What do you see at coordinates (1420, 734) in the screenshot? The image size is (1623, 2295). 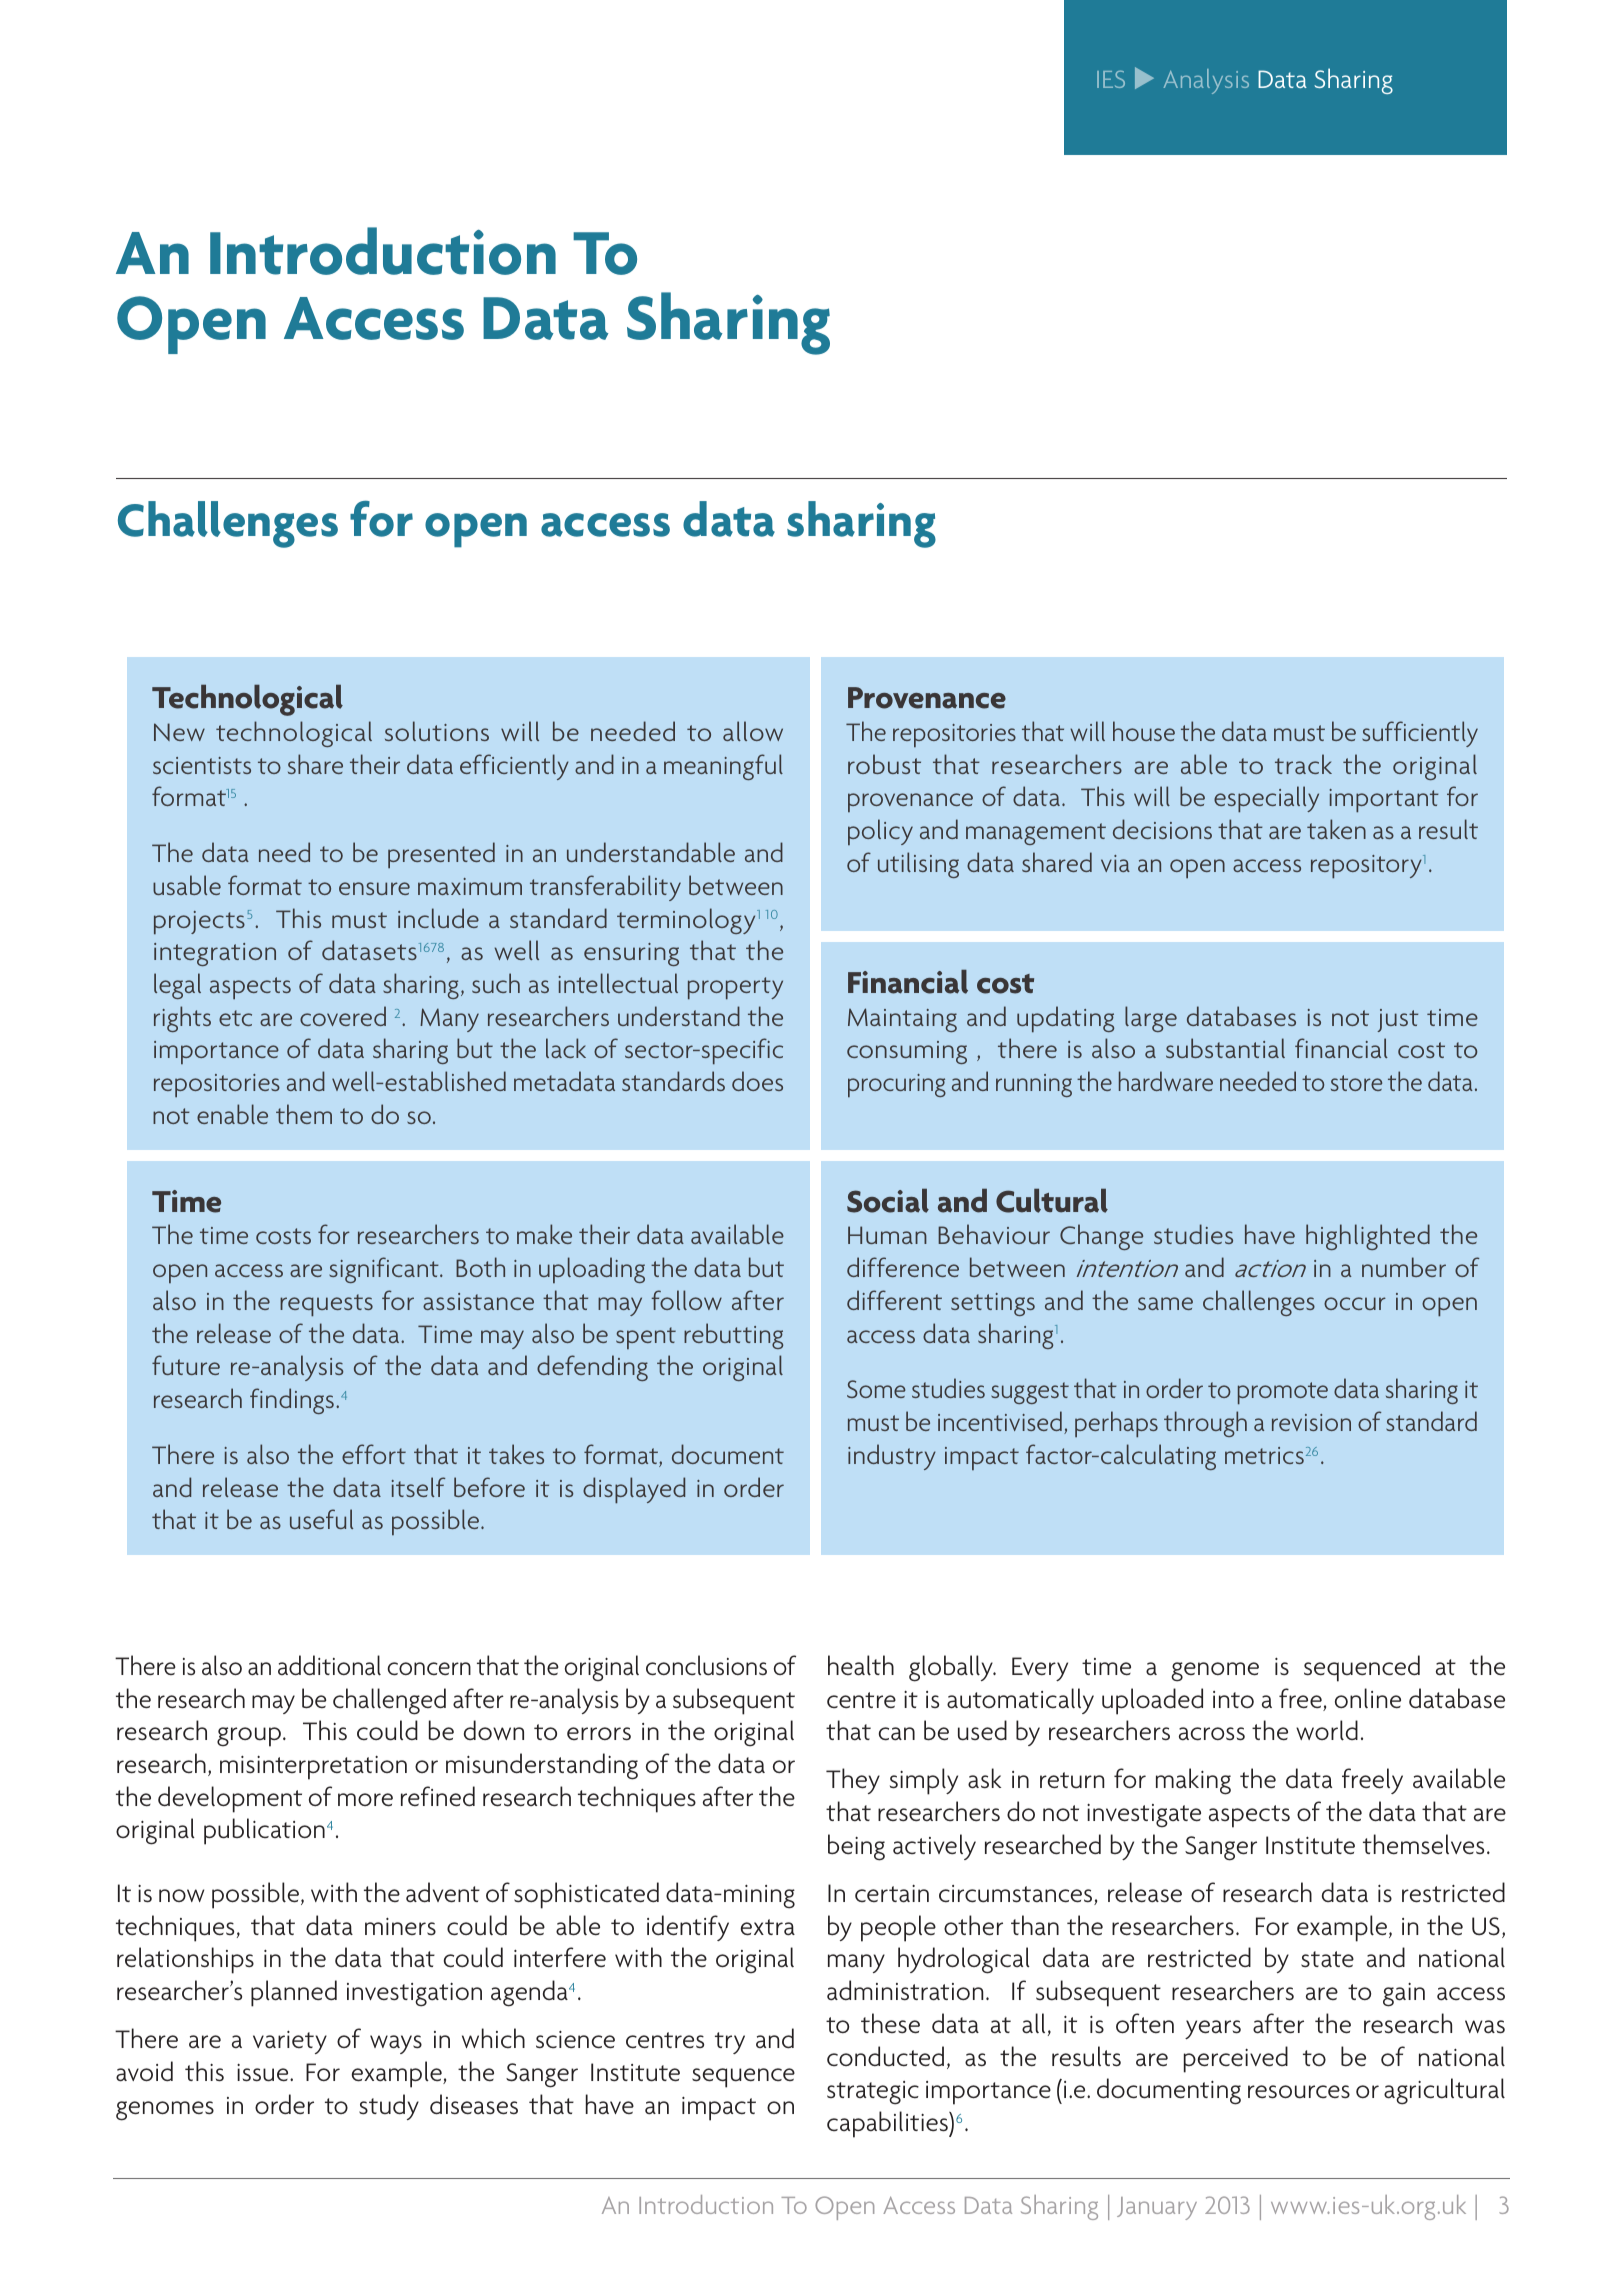 I see `sufficiently` at bounding box center [1420, 734].
